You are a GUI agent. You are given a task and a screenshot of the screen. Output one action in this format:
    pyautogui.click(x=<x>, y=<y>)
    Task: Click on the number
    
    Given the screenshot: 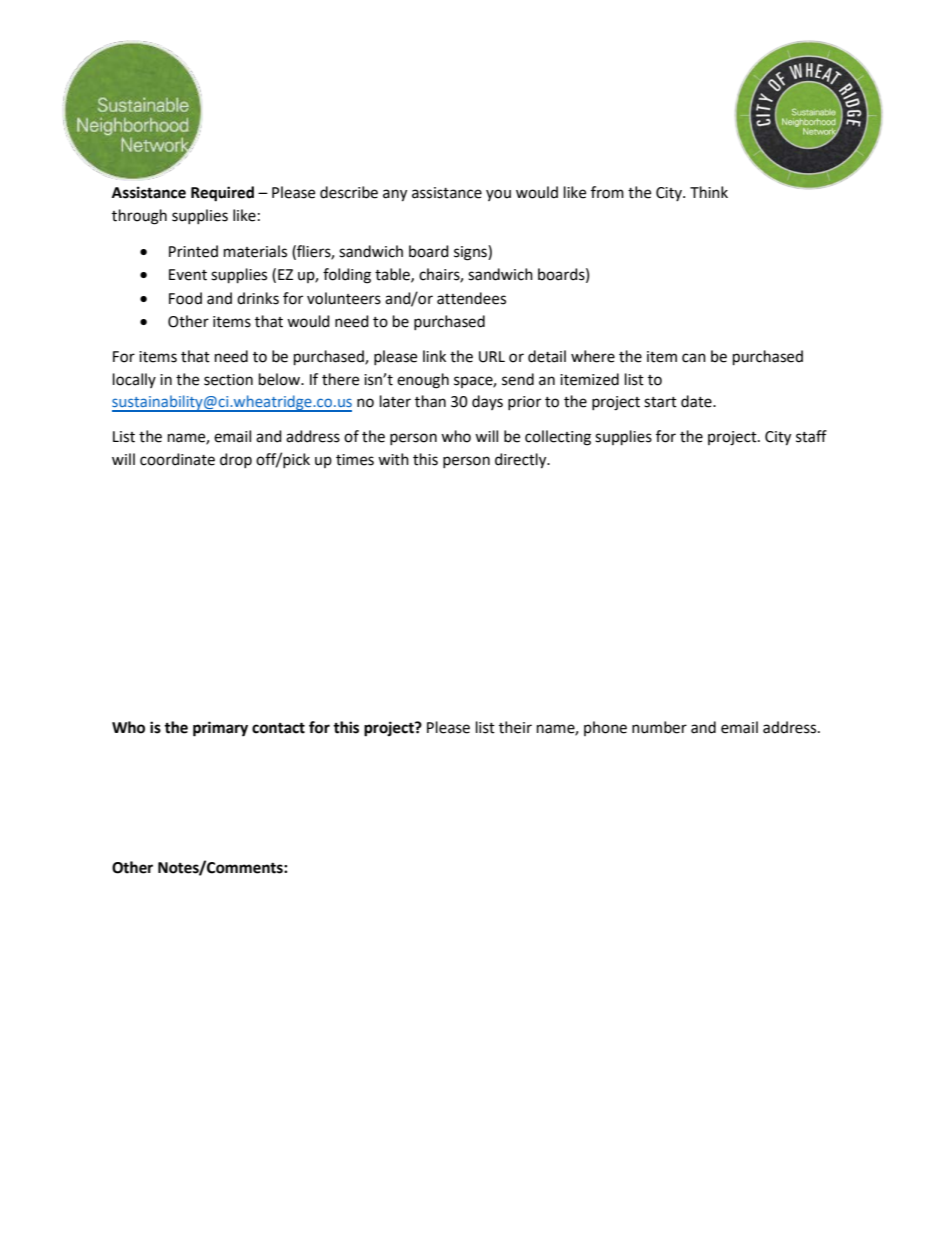 What is the action you would take?
    pyautogui.click(x=659, y=727)
